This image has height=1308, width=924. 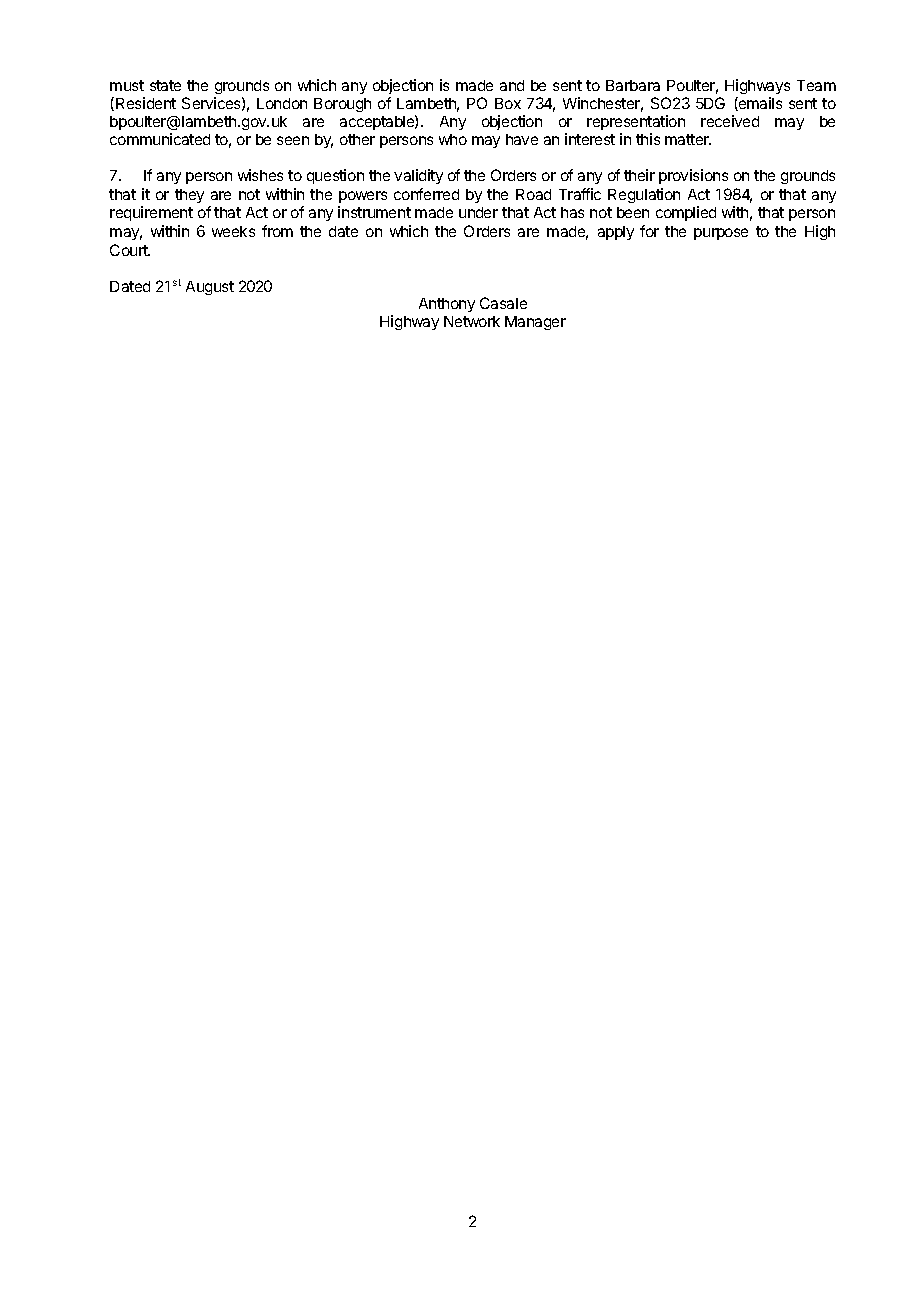 What do you see at coordinates (189, 196) in the image?
I see `they` at bounding box center [189, 196].
